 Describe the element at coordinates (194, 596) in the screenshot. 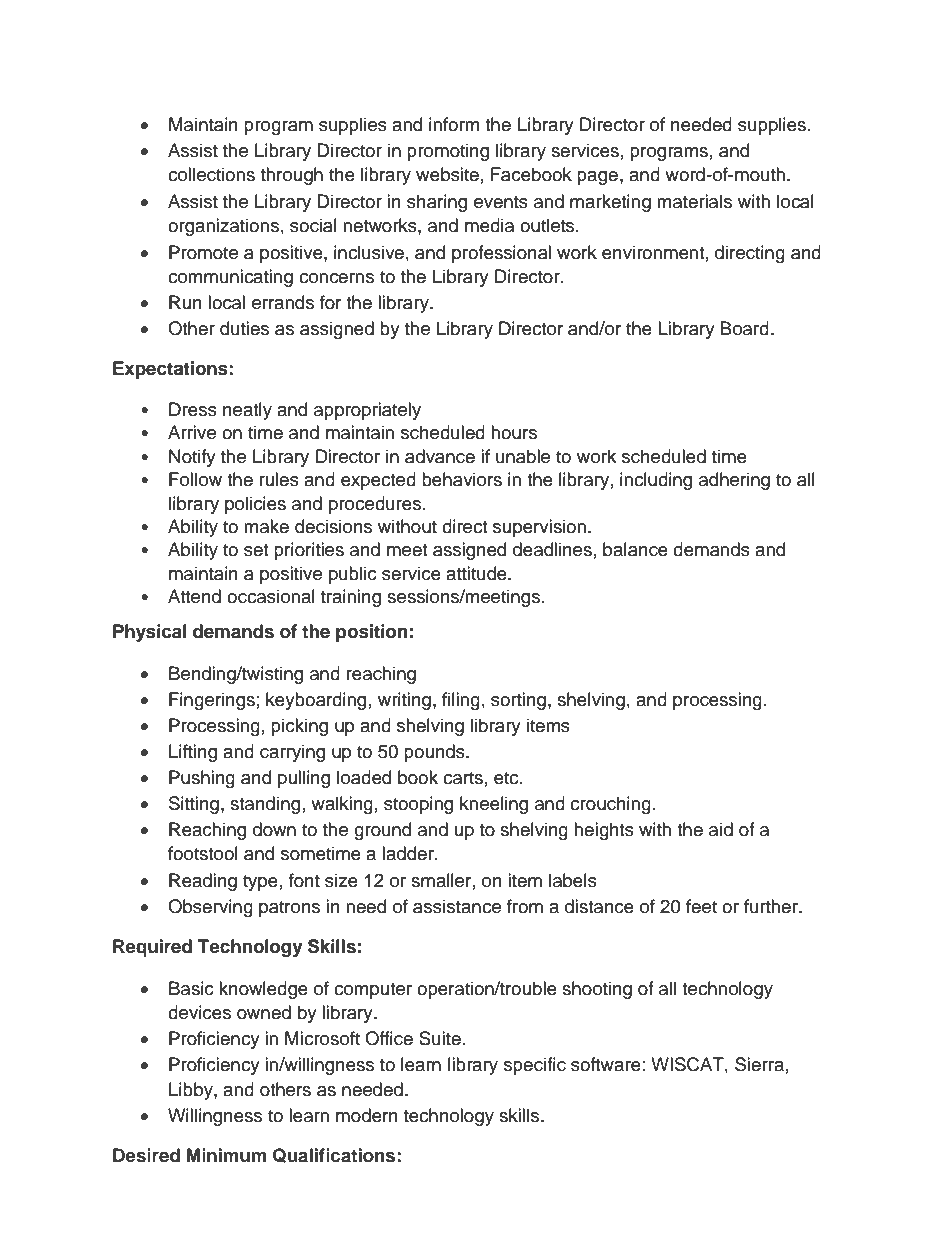

I see `Attend` at that location.
